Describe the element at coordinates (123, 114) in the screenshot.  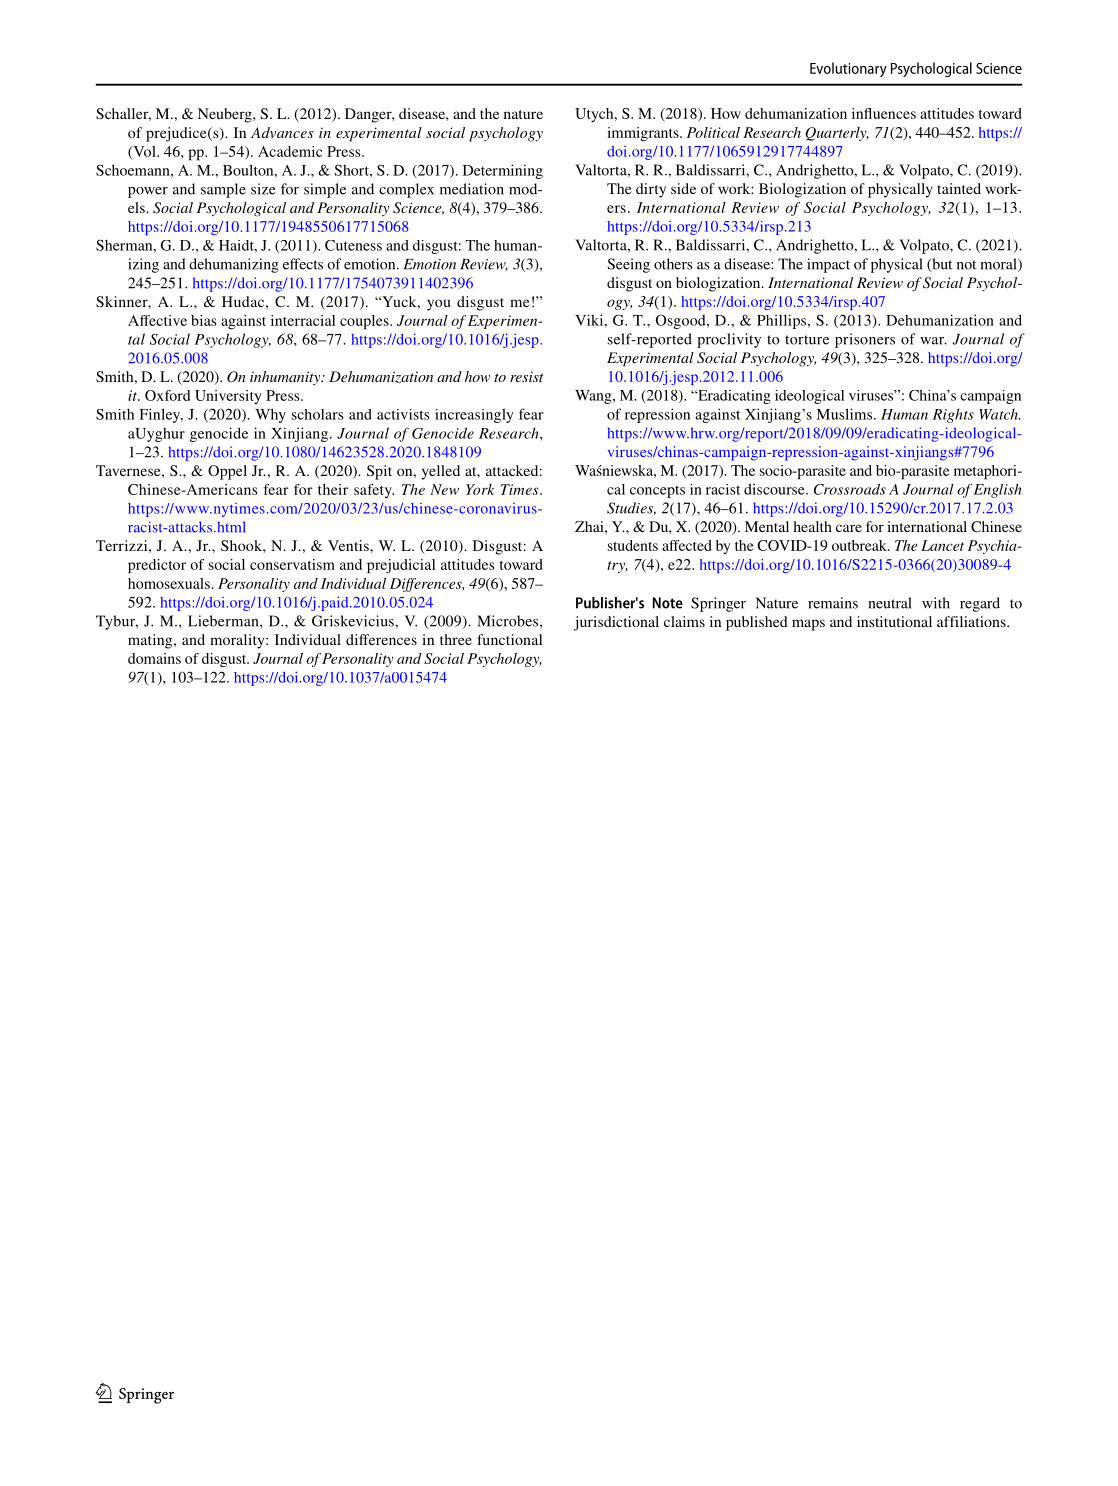
I see `Schaller` at that location.
